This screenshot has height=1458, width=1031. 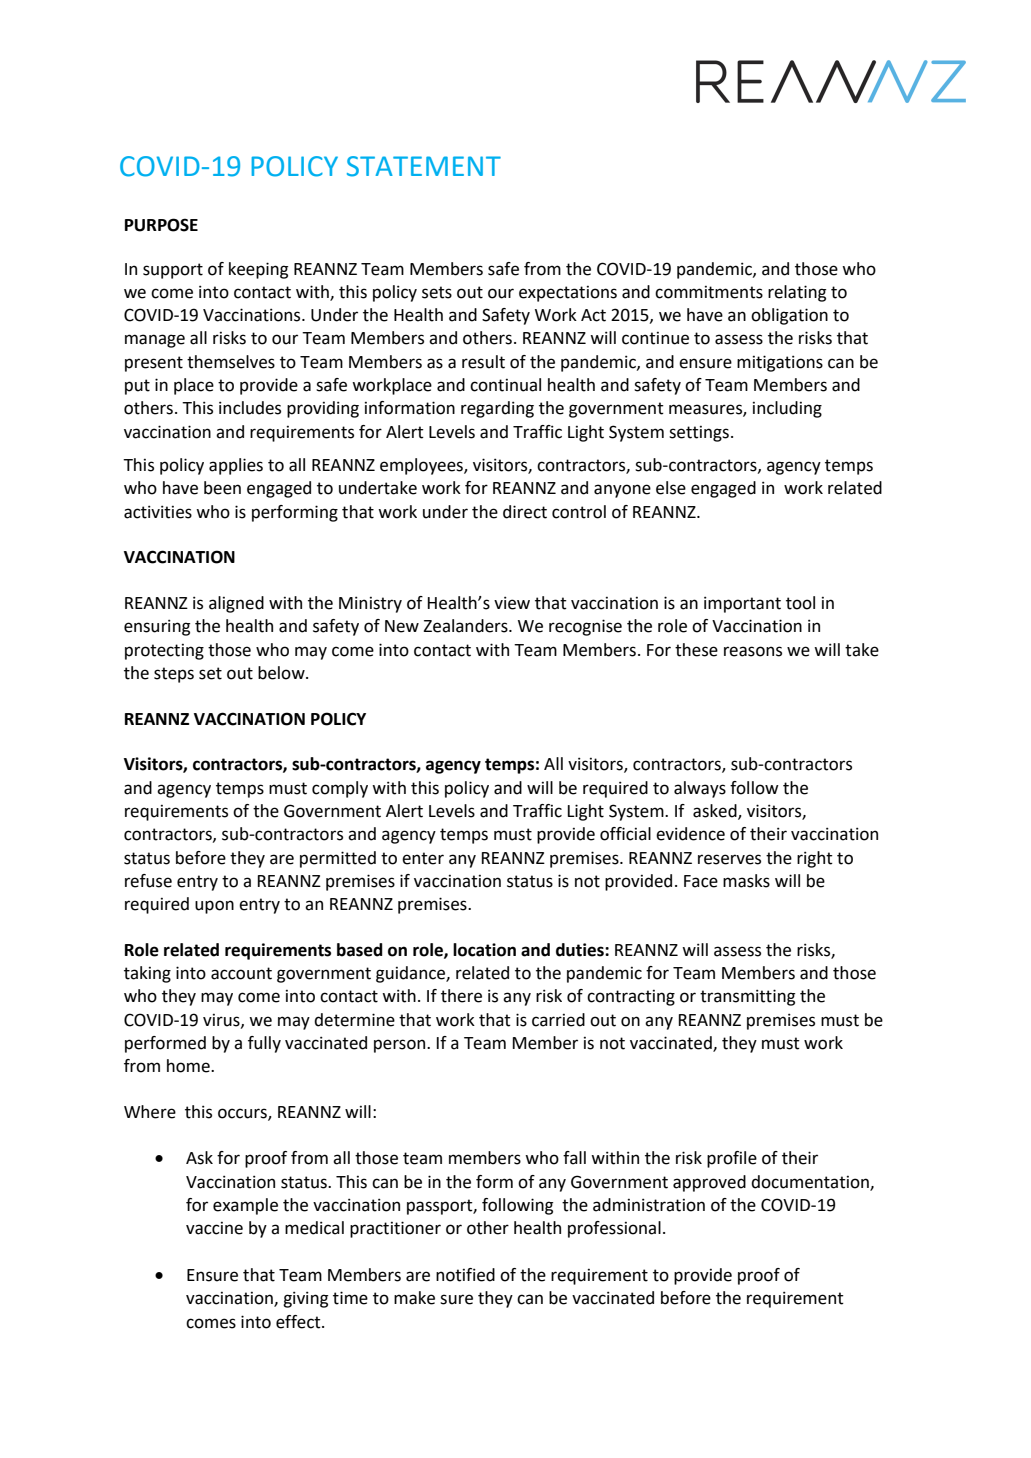 I want to click on person, so click(x=401, y=1046).
